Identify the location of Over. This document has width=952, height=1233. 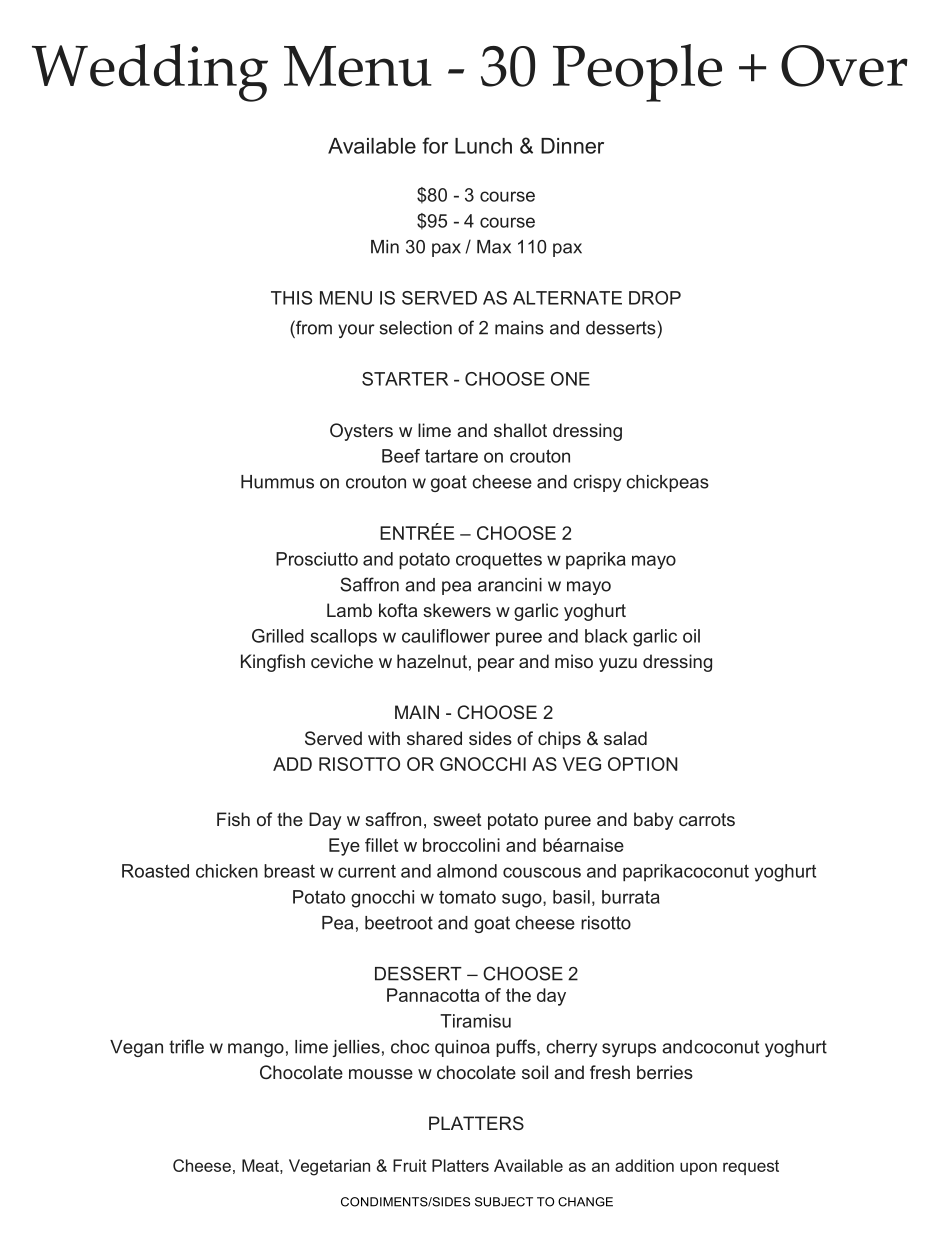
(844, 66).
